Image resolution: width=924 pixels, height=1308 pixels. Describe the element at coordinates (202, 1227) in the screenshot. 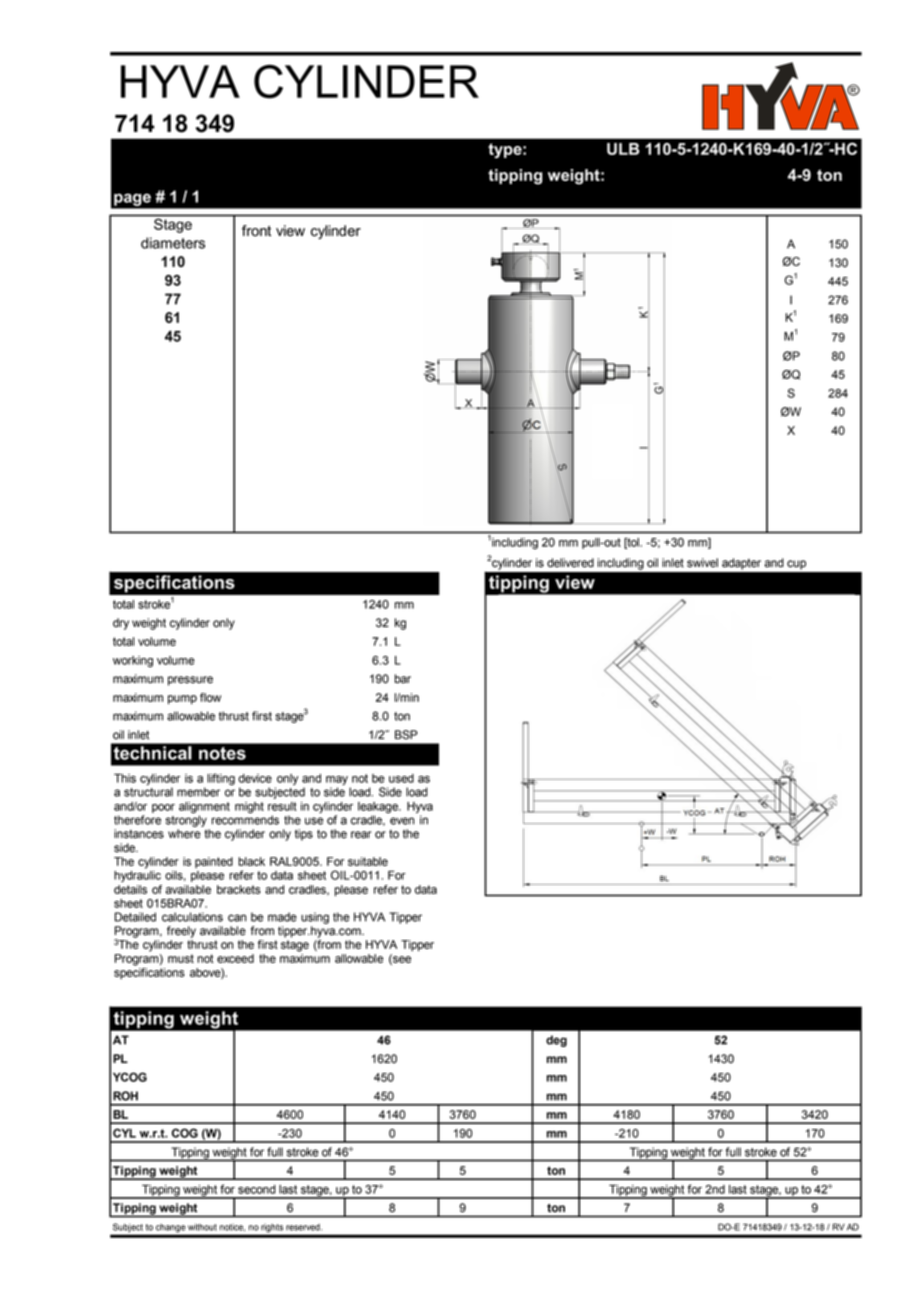

I see `without` at that location.
